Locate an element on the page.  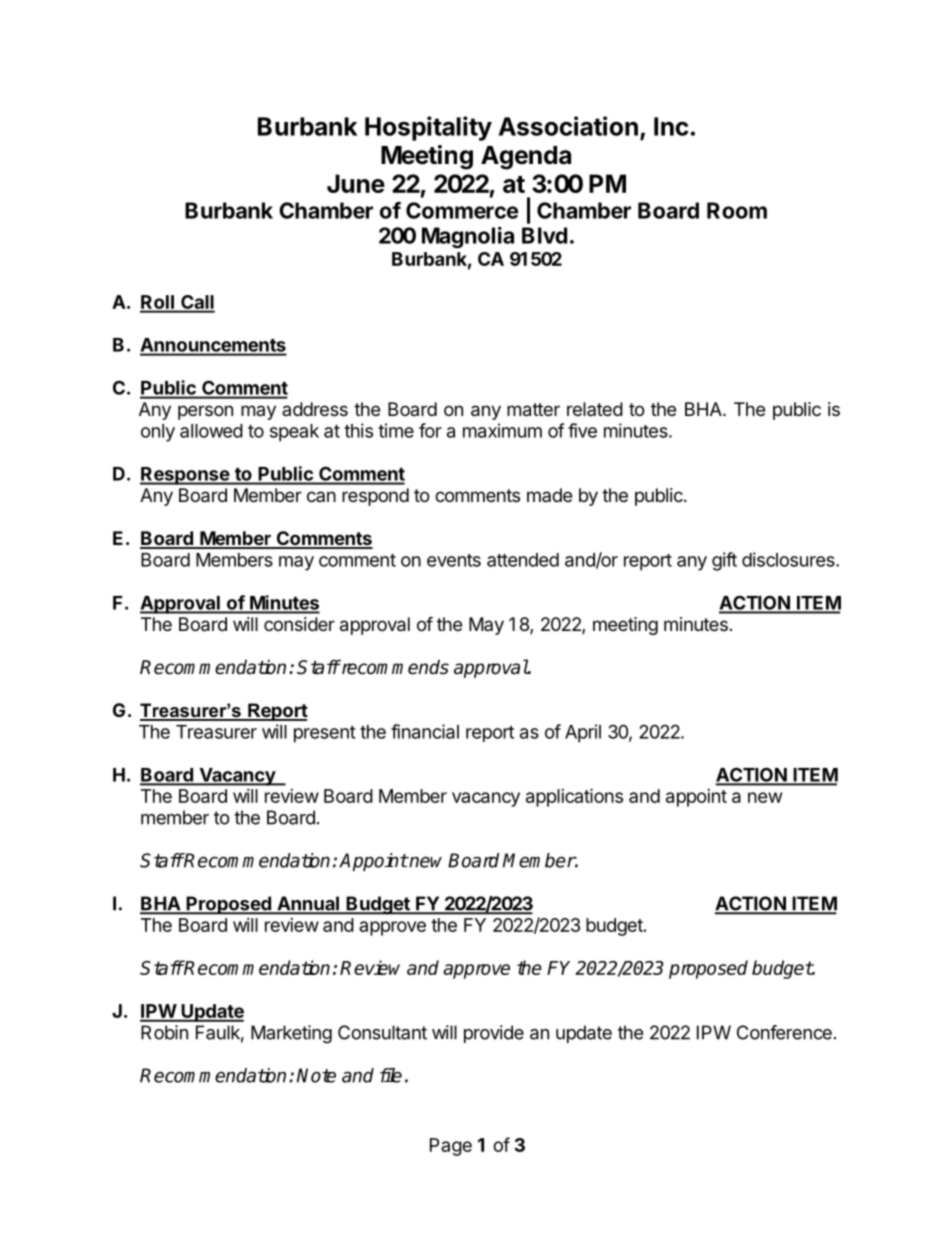
consider is located at coordinates (299, 624).
